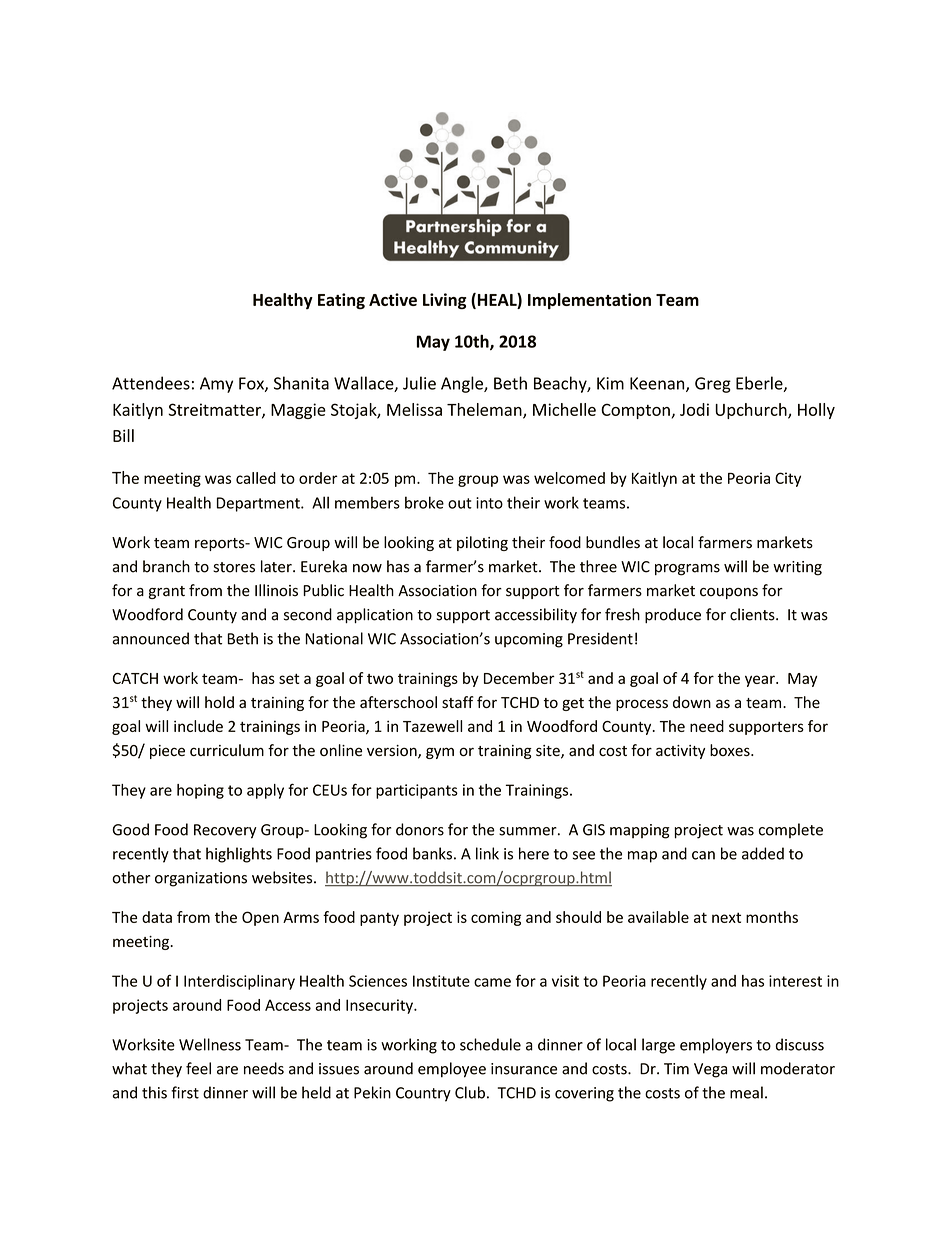 This document has width=952, height=1233. What do you see at coordinates (198, 1068) in the document?
I see `feel` at bounding box center [198, 1068].
